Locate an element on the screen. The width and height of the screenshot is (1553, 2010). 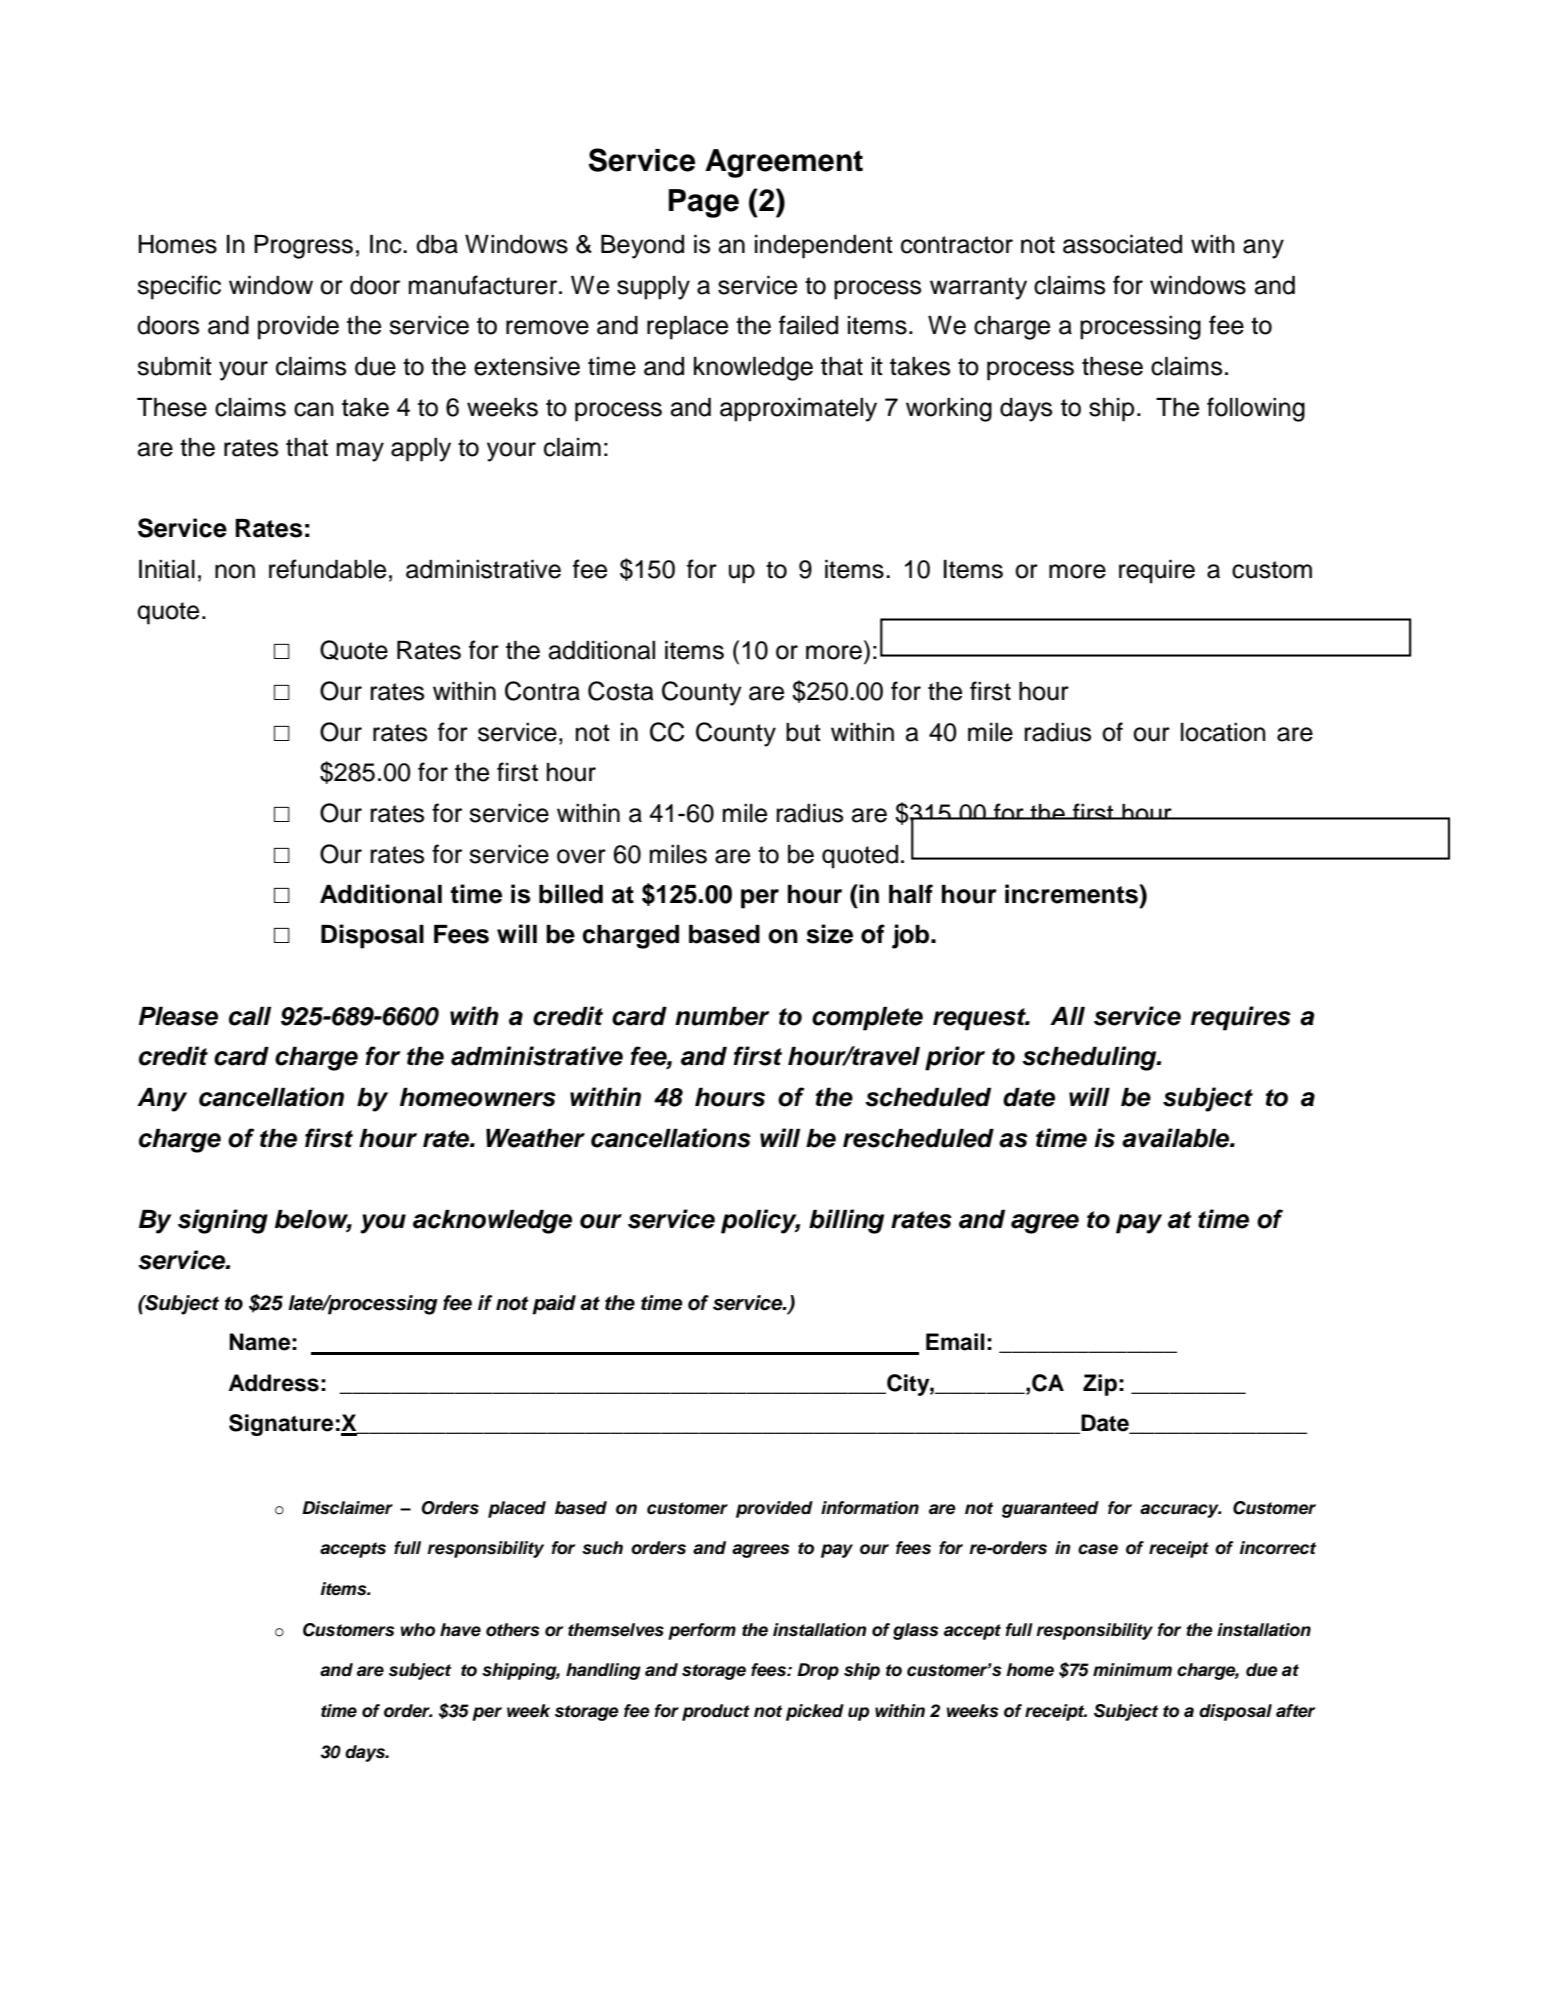
location is located at coordinates (1223, 732).
